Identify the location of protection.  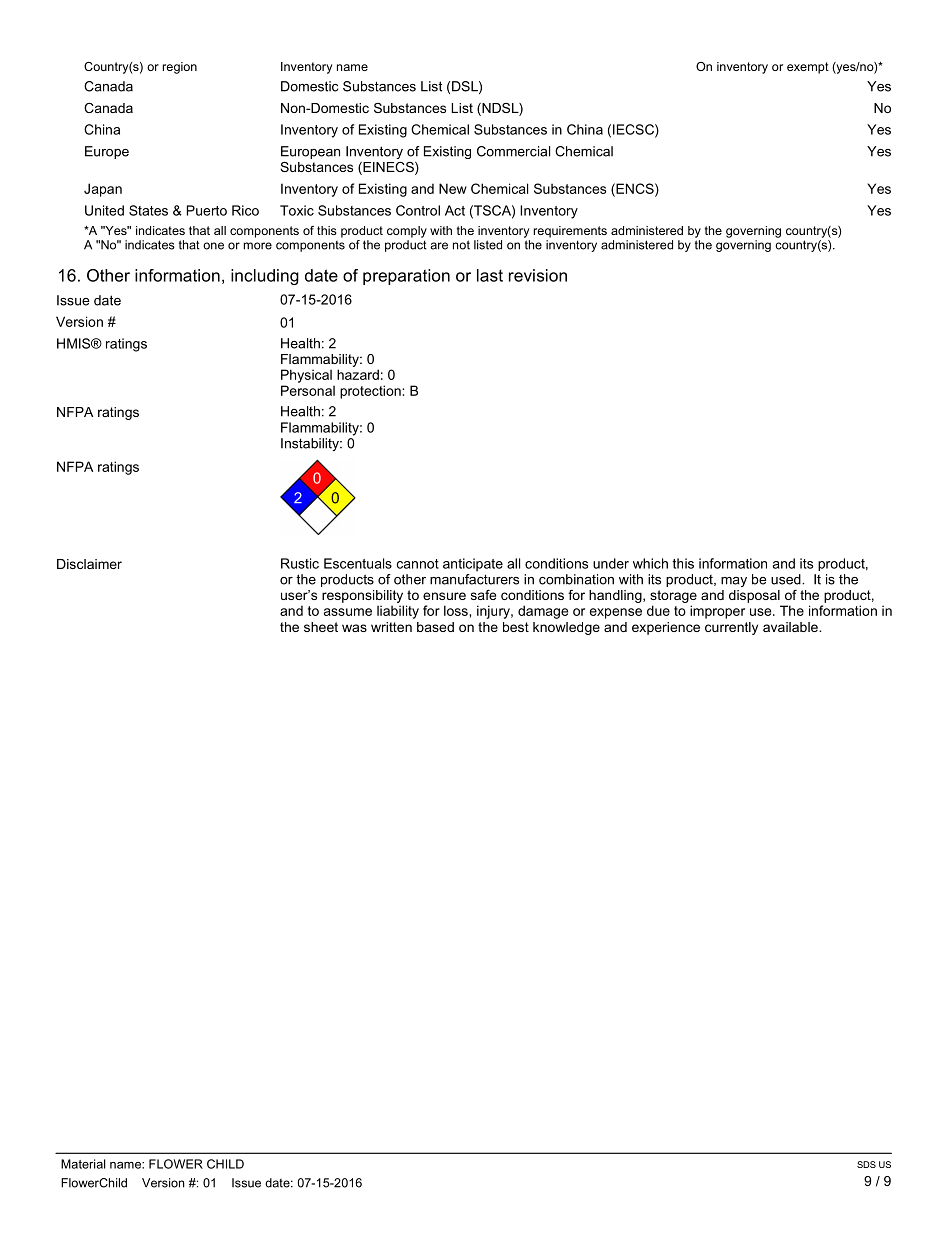
(371, 392).
